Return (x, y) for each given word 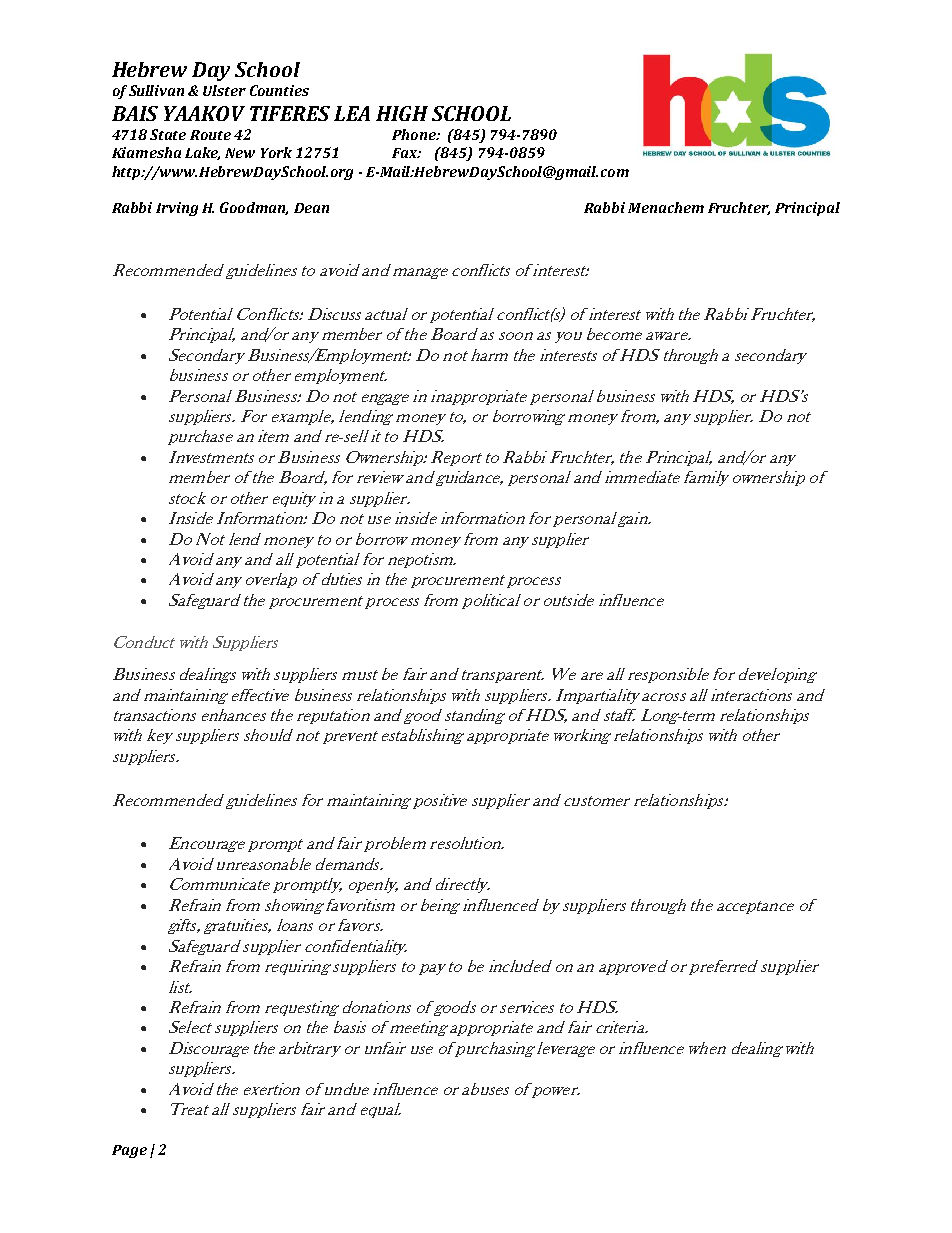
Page (129, 1151)
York (276, 152)
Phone (415, 134)
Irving (177, 209)
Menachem (666, 207)
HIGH (402, 113)
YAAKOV (204, 113)
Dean (311, 208)
